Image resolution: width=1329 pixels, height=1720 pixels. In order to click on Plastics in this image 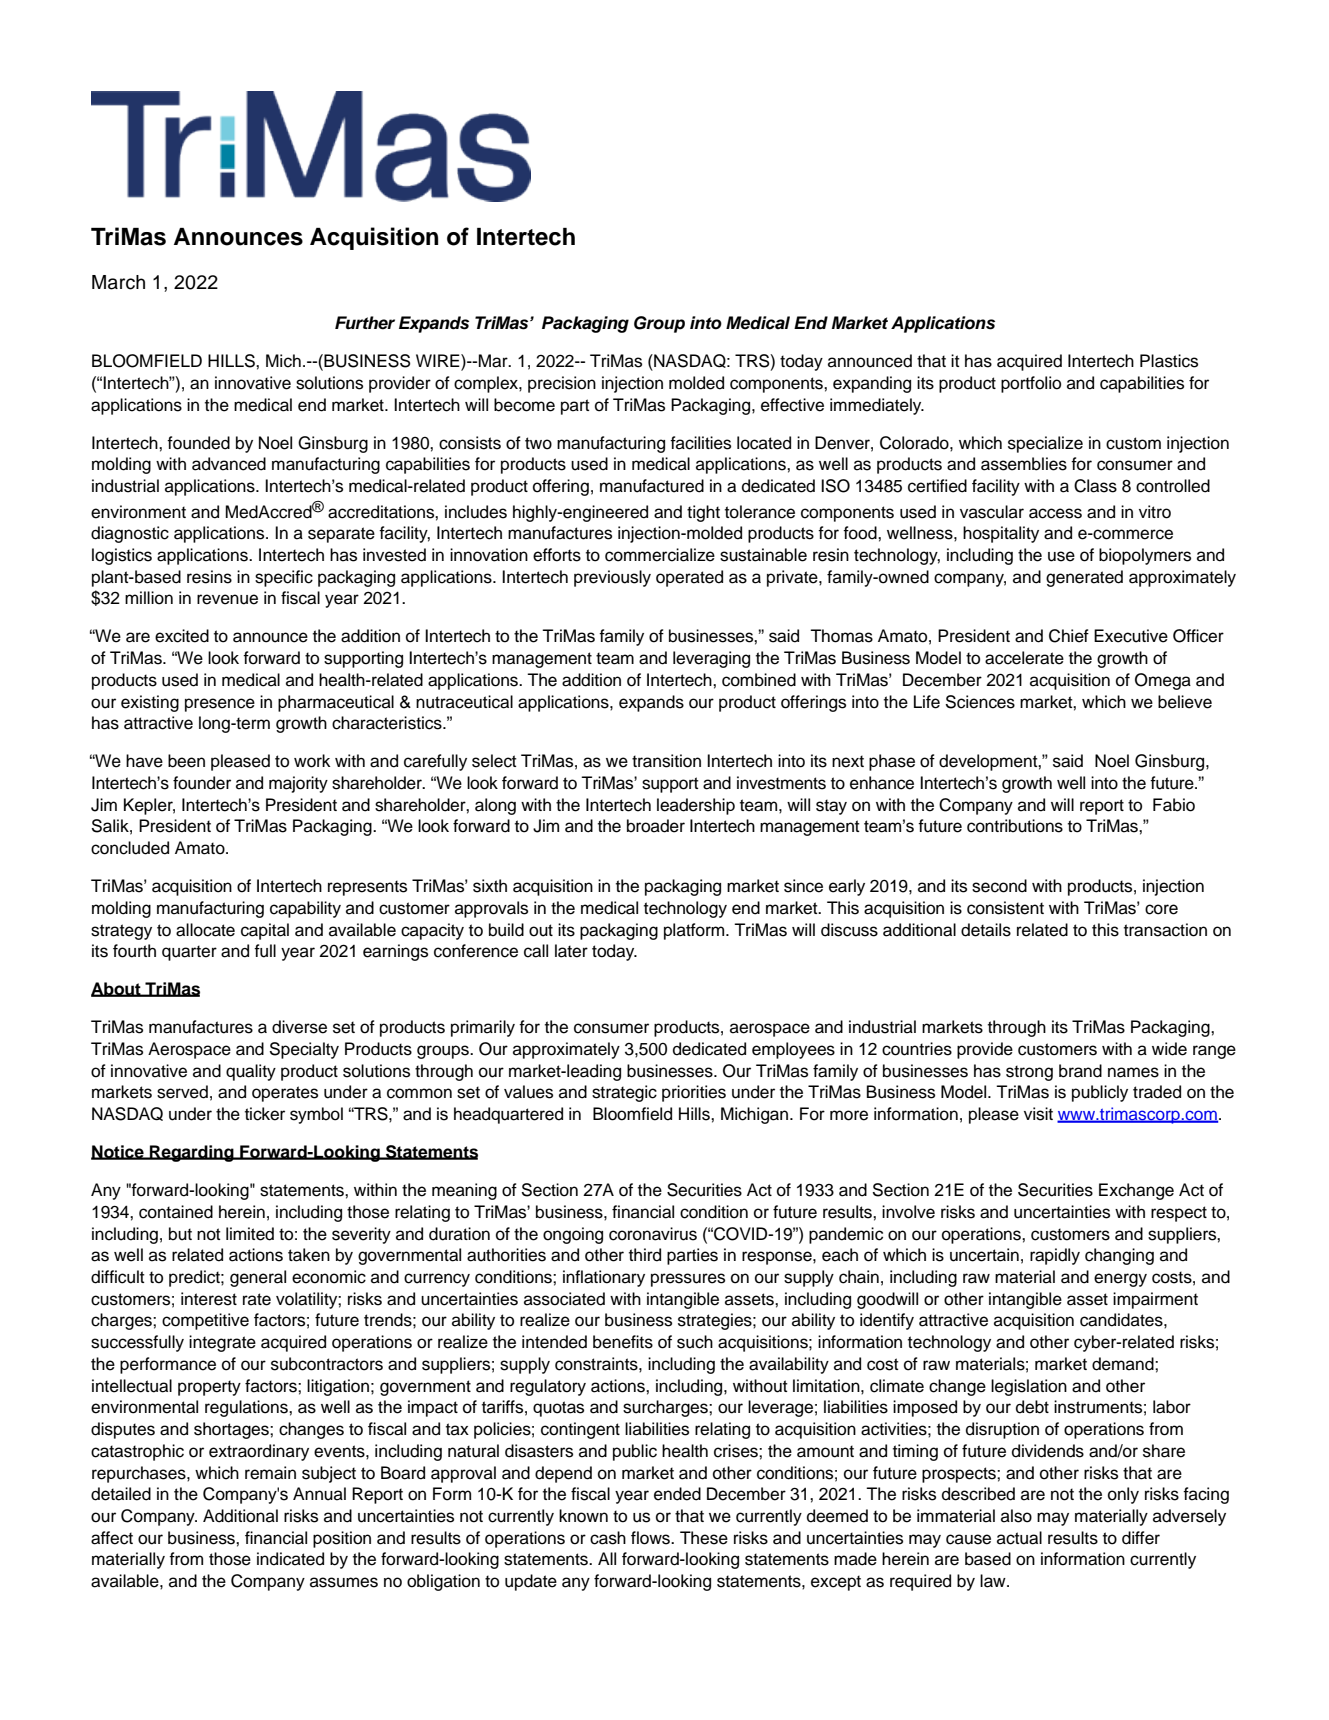, I will do `click(1169, 361)`.
